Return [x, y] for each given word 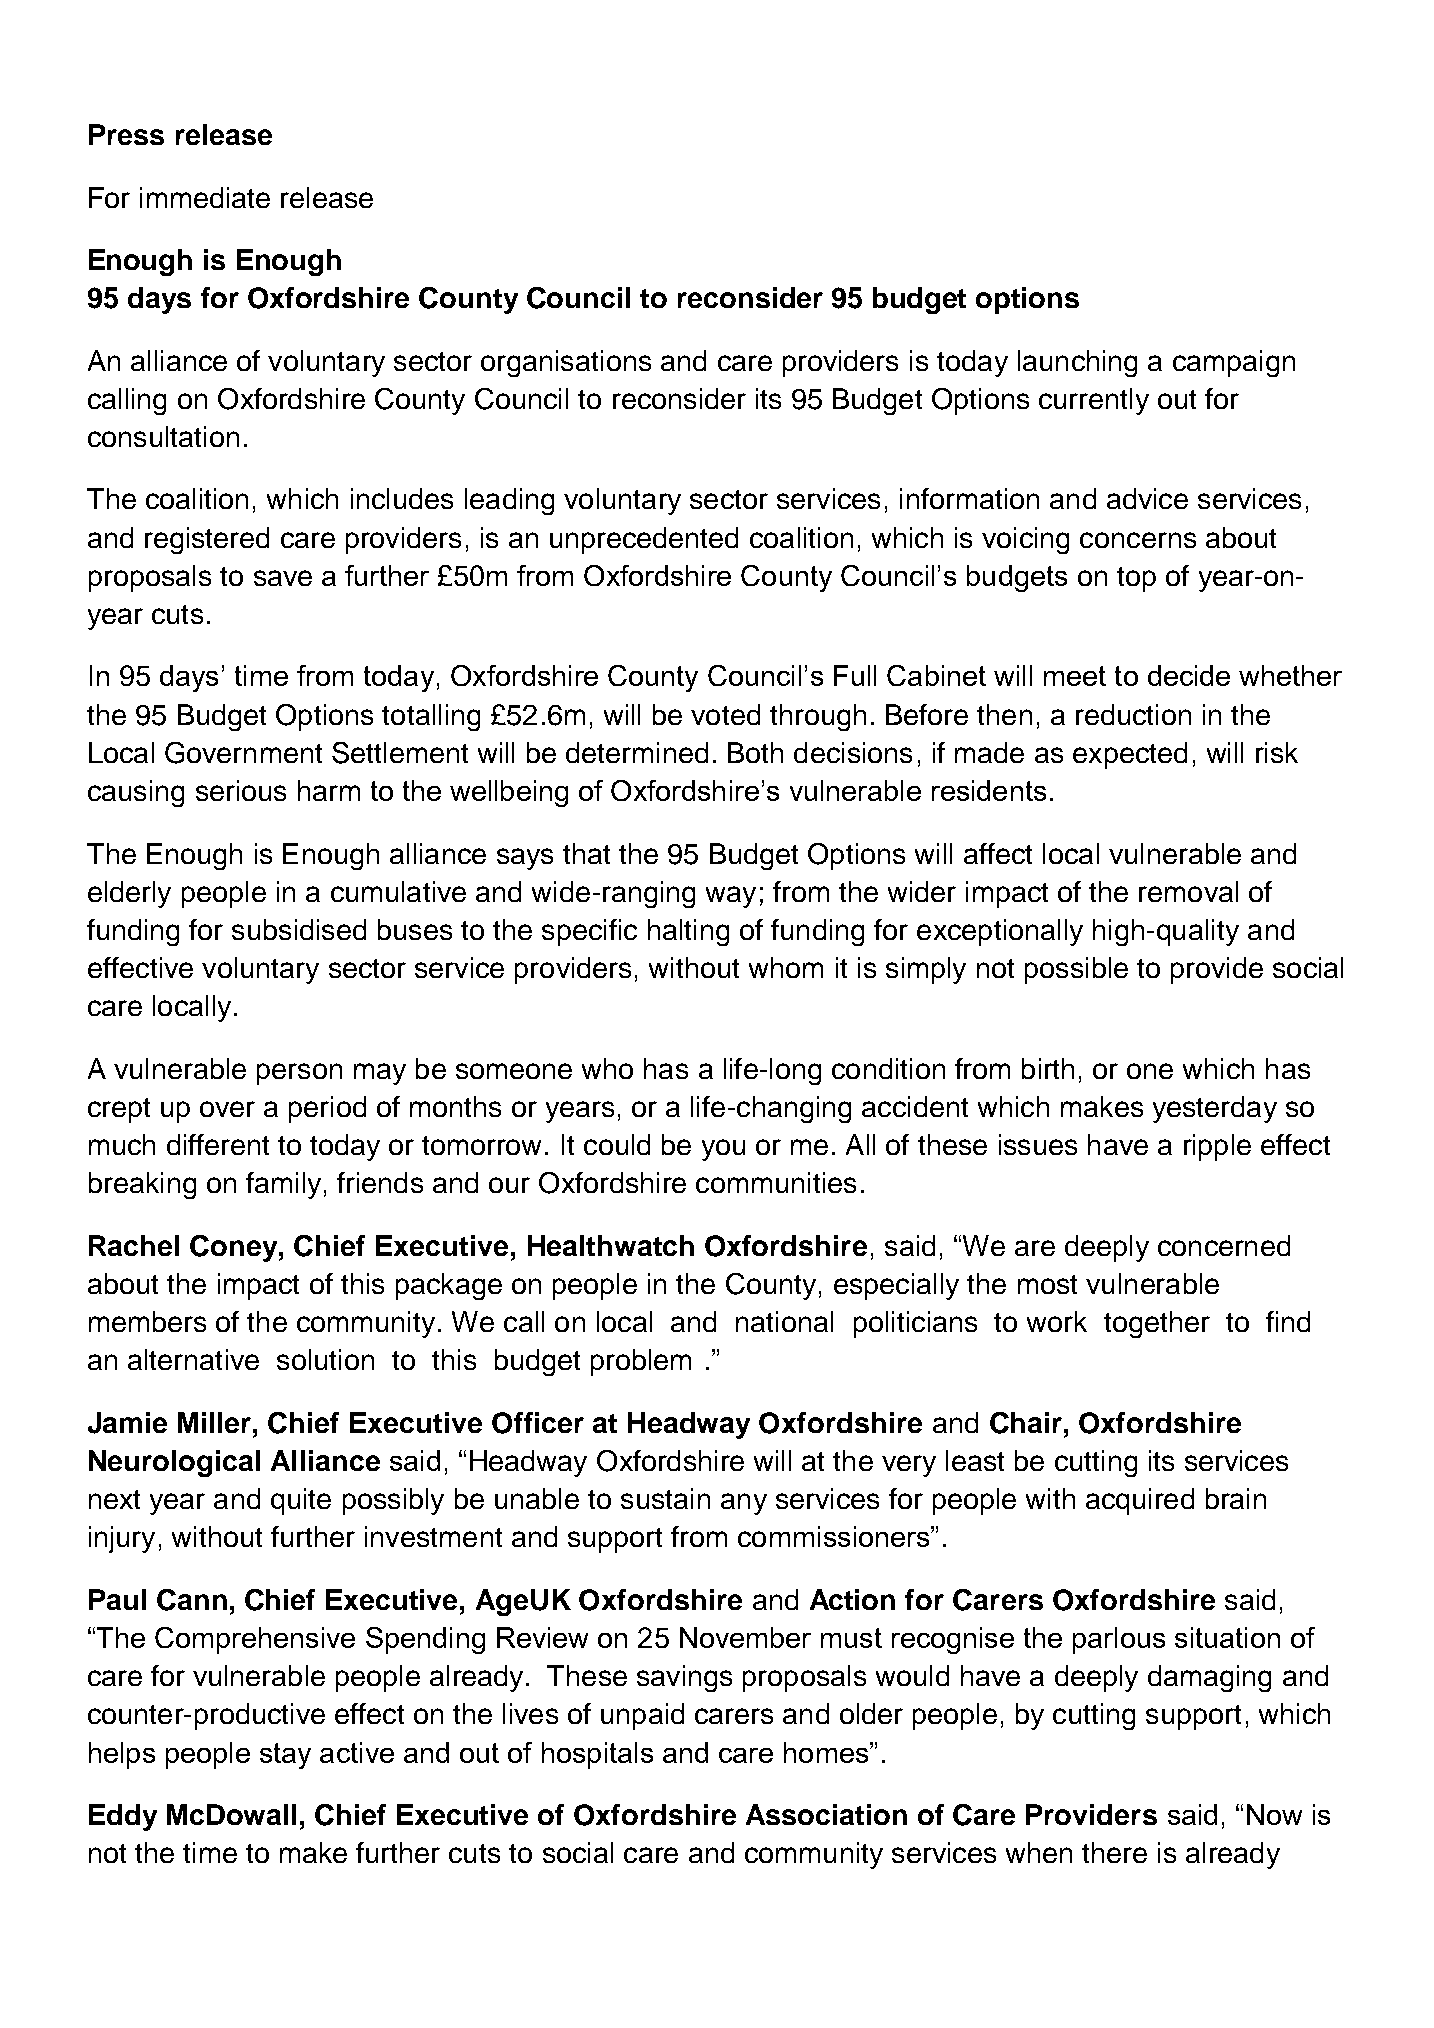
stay [285, 1756]
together [1157, 1324]
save [283, 578]
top [1136, 579]
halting [688, 932]
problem [641, 1362]
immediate [205, 197]
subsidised [299, 929]
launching [1077, 363]
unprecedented [644, 540]
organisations [566, 363]
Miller [216, 1422]
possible [1076, 970]
